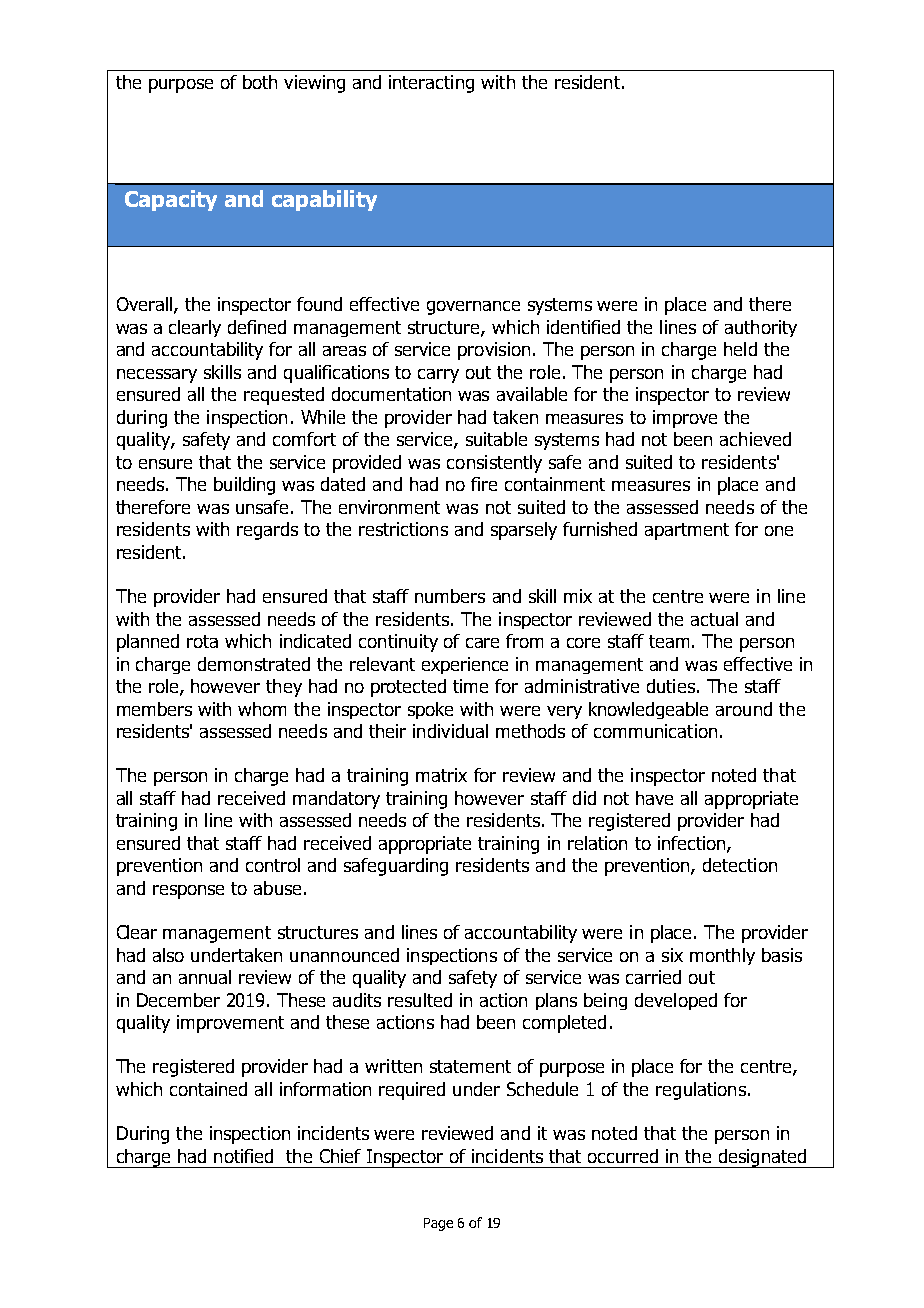 This page has width=924, height=1308. I want to click on interacting, so click(431, 84).
